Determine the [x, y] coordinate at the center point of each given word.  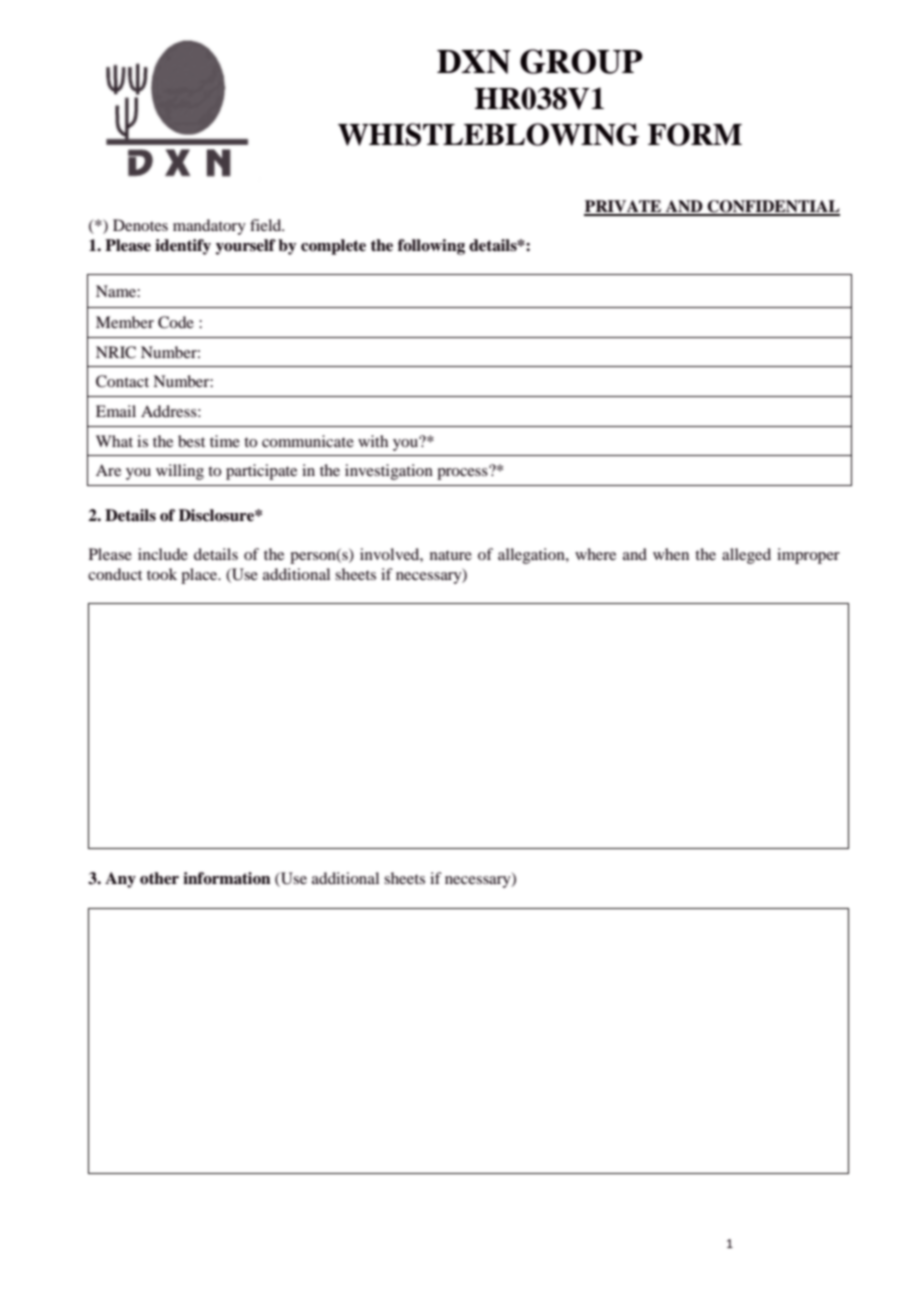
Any [120, 880]
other [159, 878]
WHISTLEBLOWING [488, 134]
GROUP [581, 61]
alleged [746, 556]
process [463, 473]
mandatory [209, 227]
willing [180, 472]
